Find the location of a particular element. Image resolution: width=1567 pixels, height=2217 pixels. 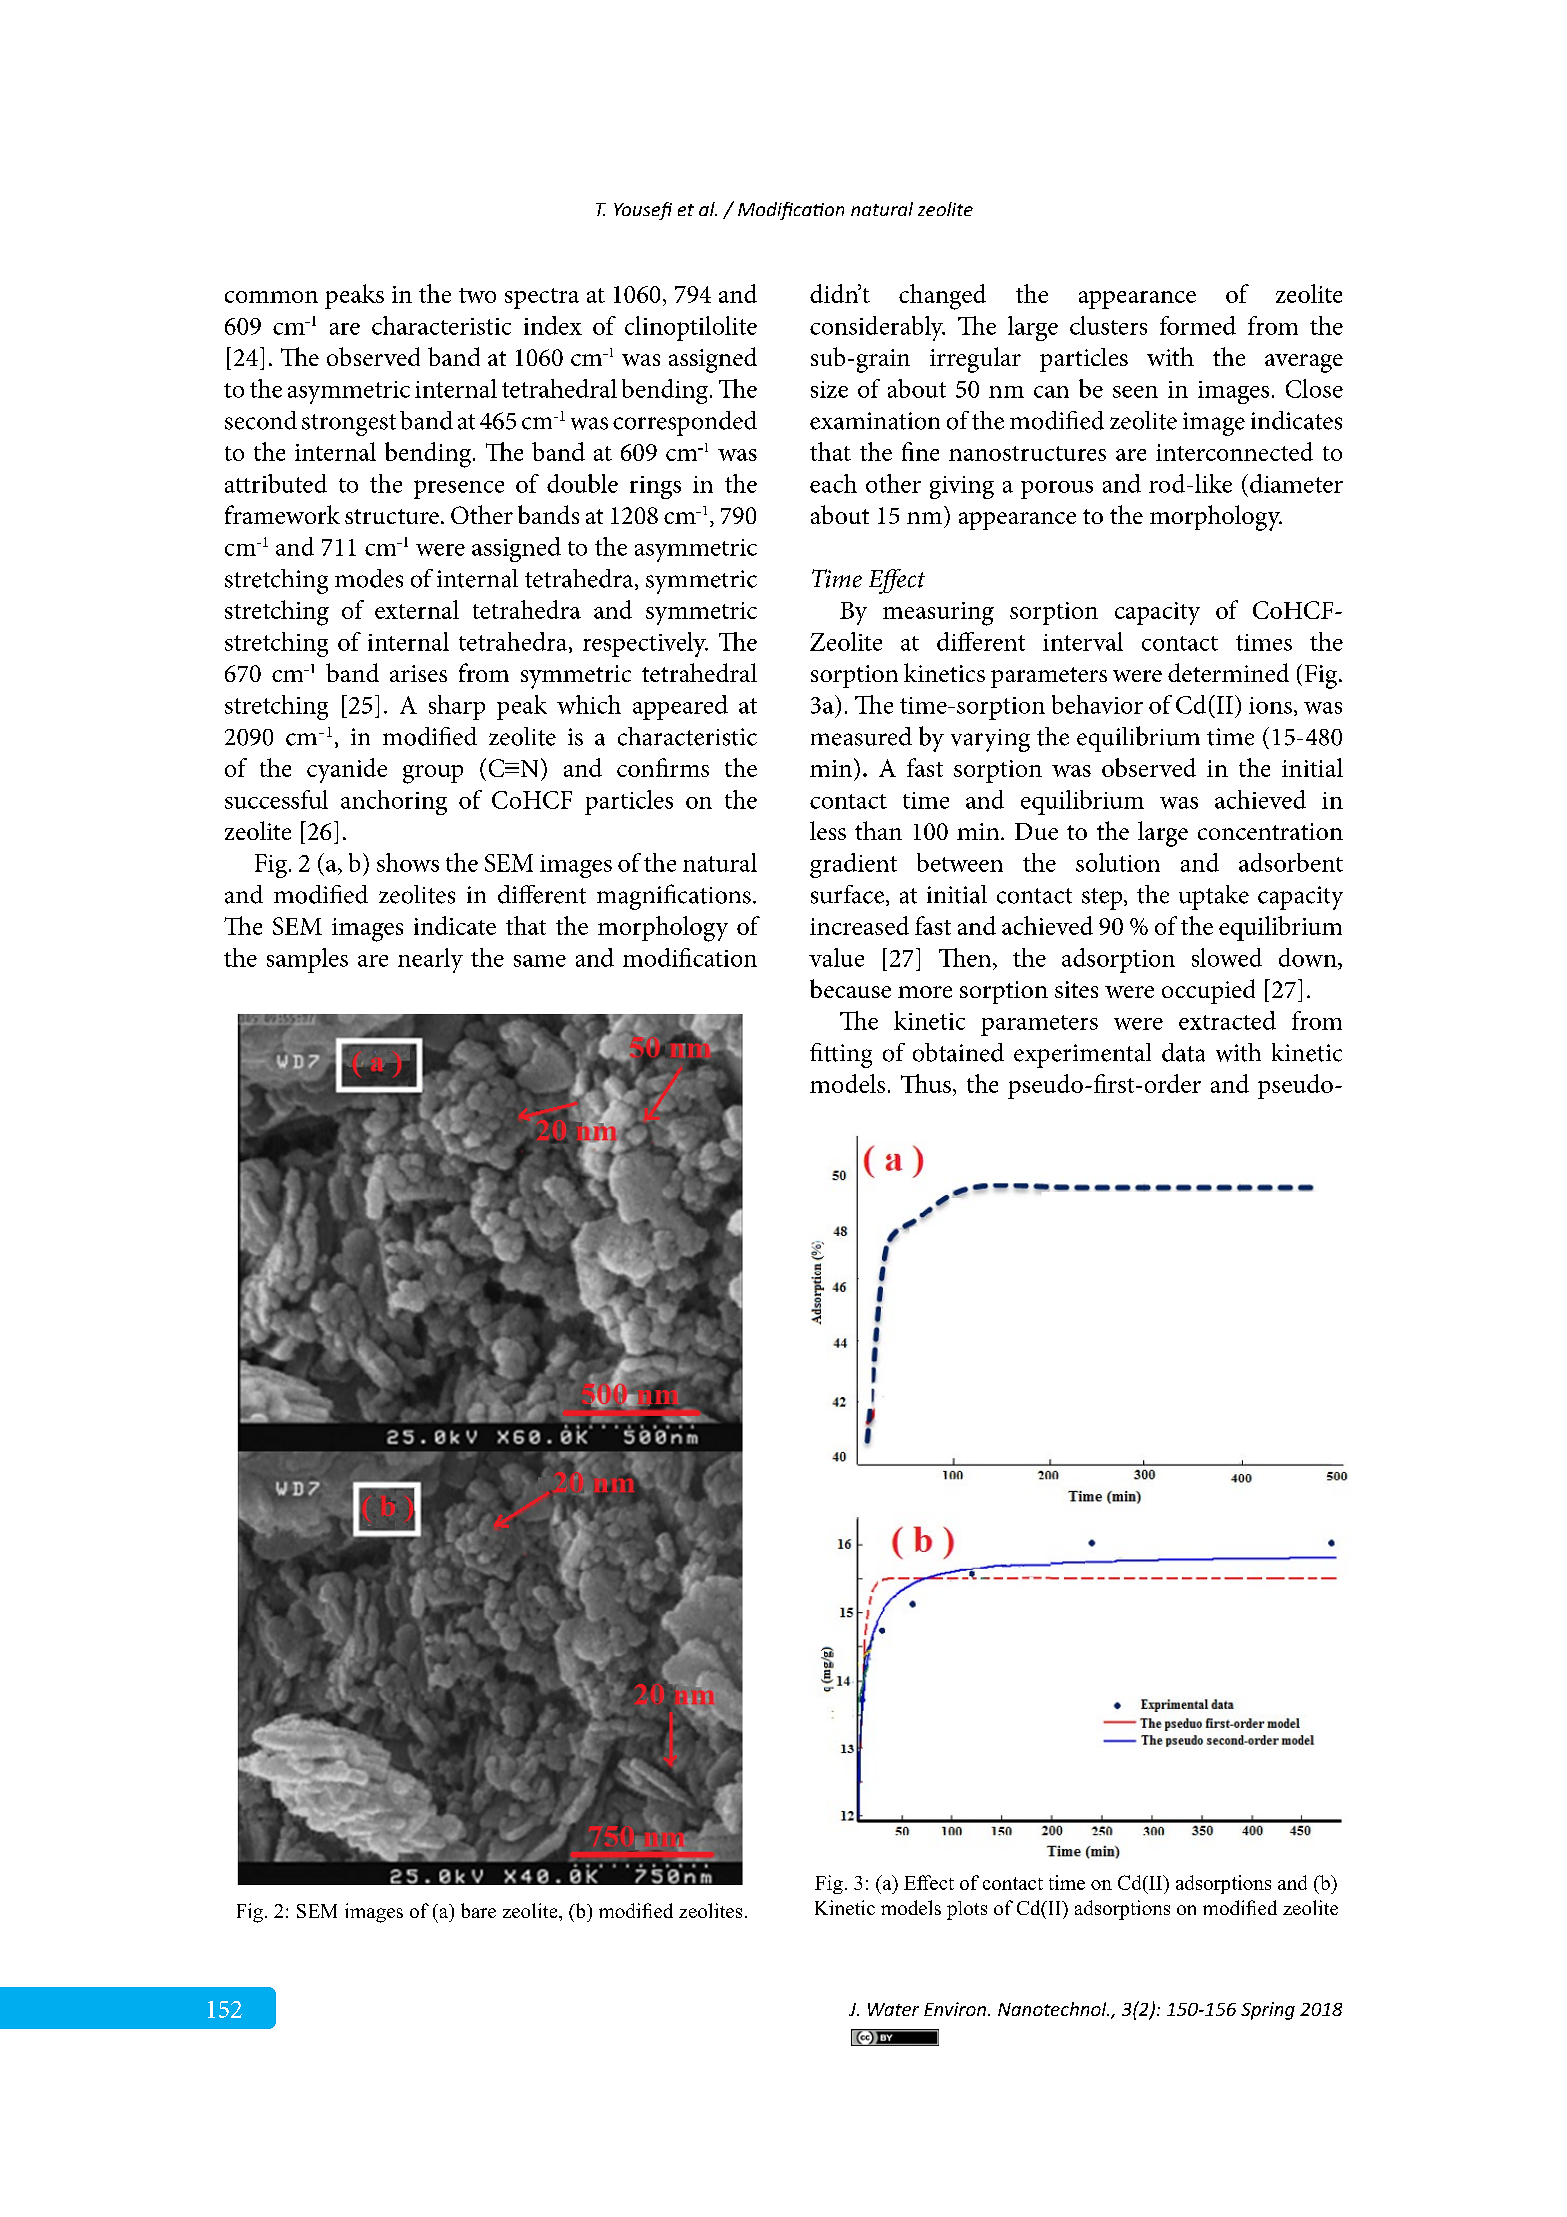

data is located at coordinates (1183, 1052).
